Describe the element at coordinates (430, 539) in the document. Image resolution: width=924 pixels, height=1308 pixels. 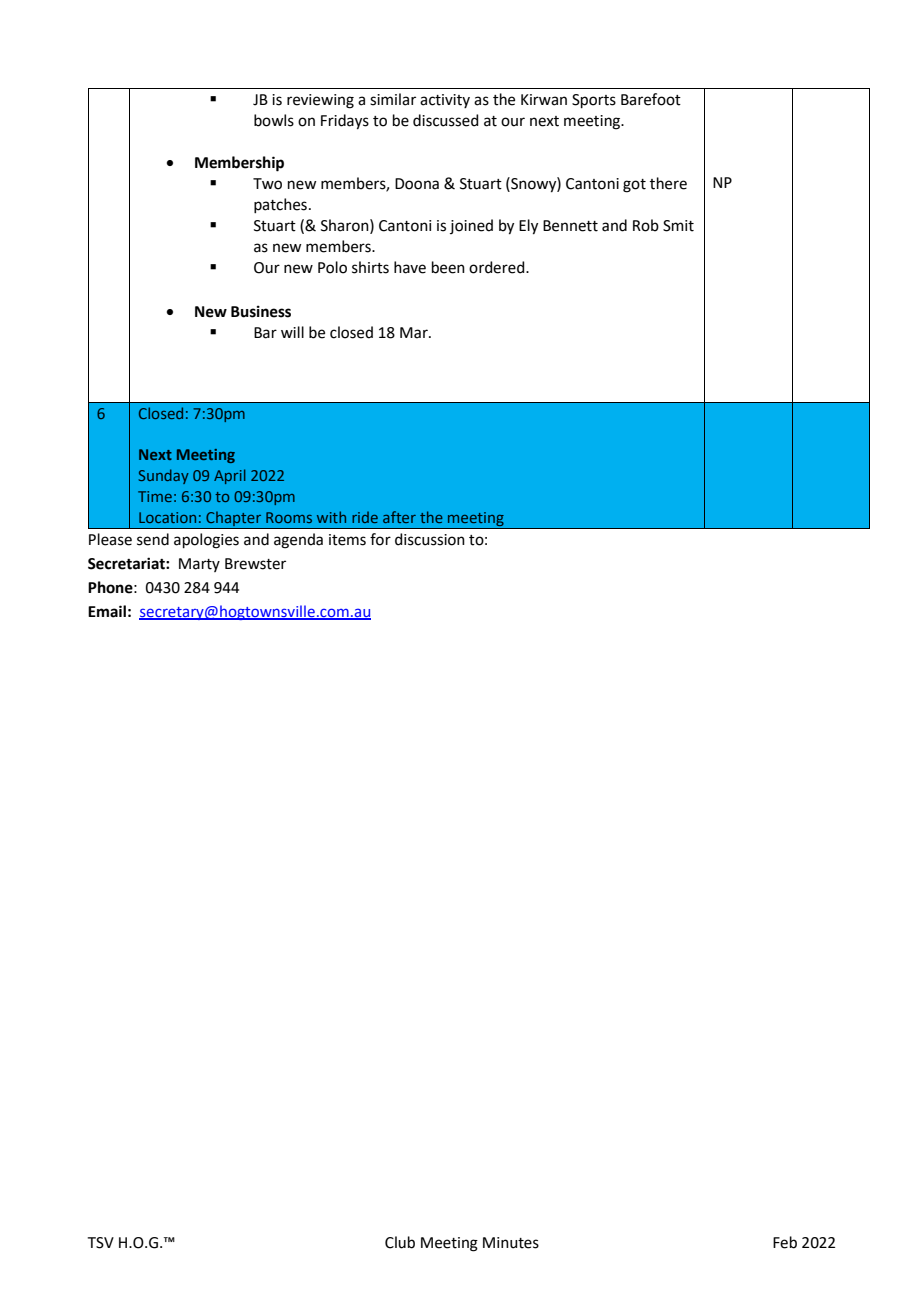
I see `discussion` at that location.
